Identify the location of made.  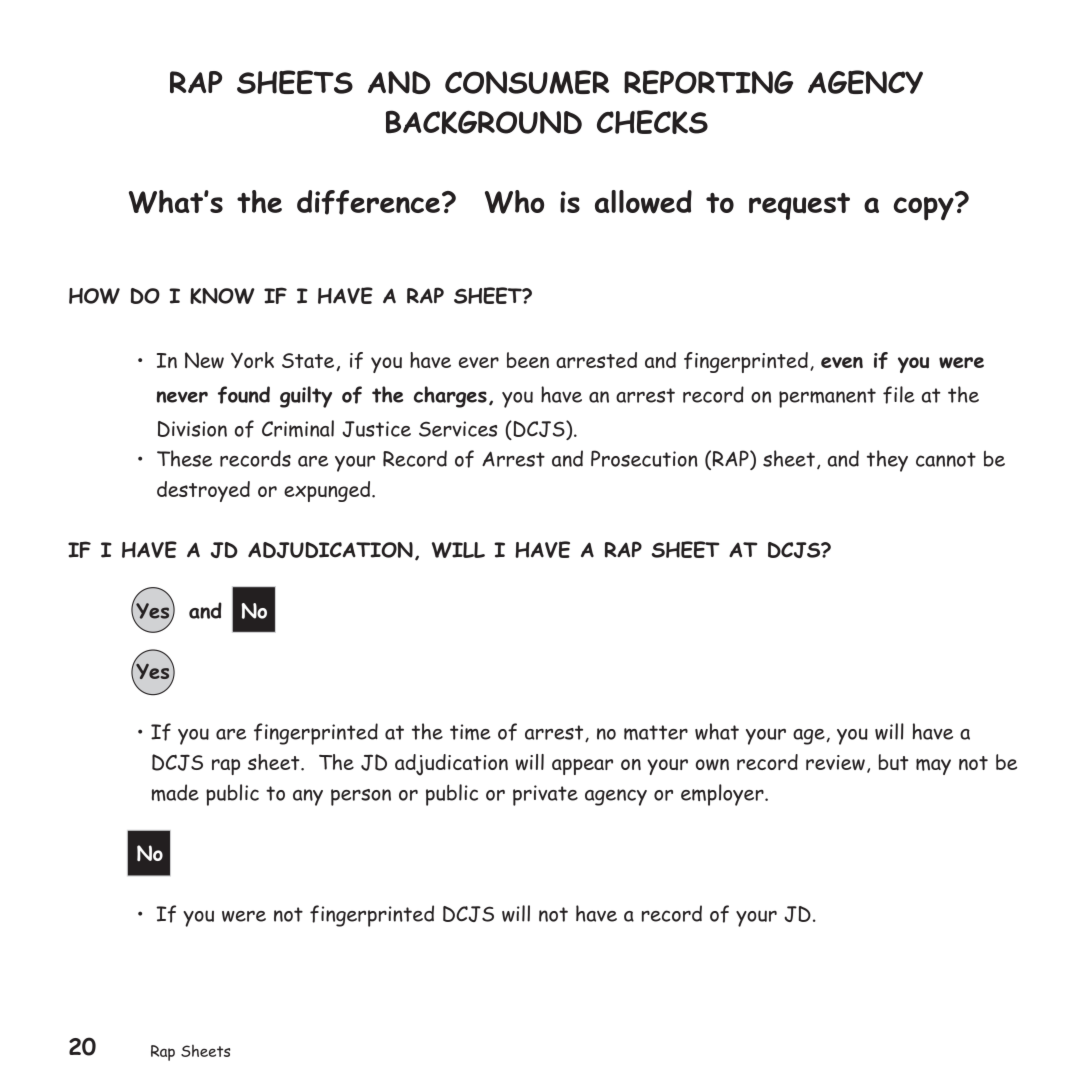
(175, 792).
